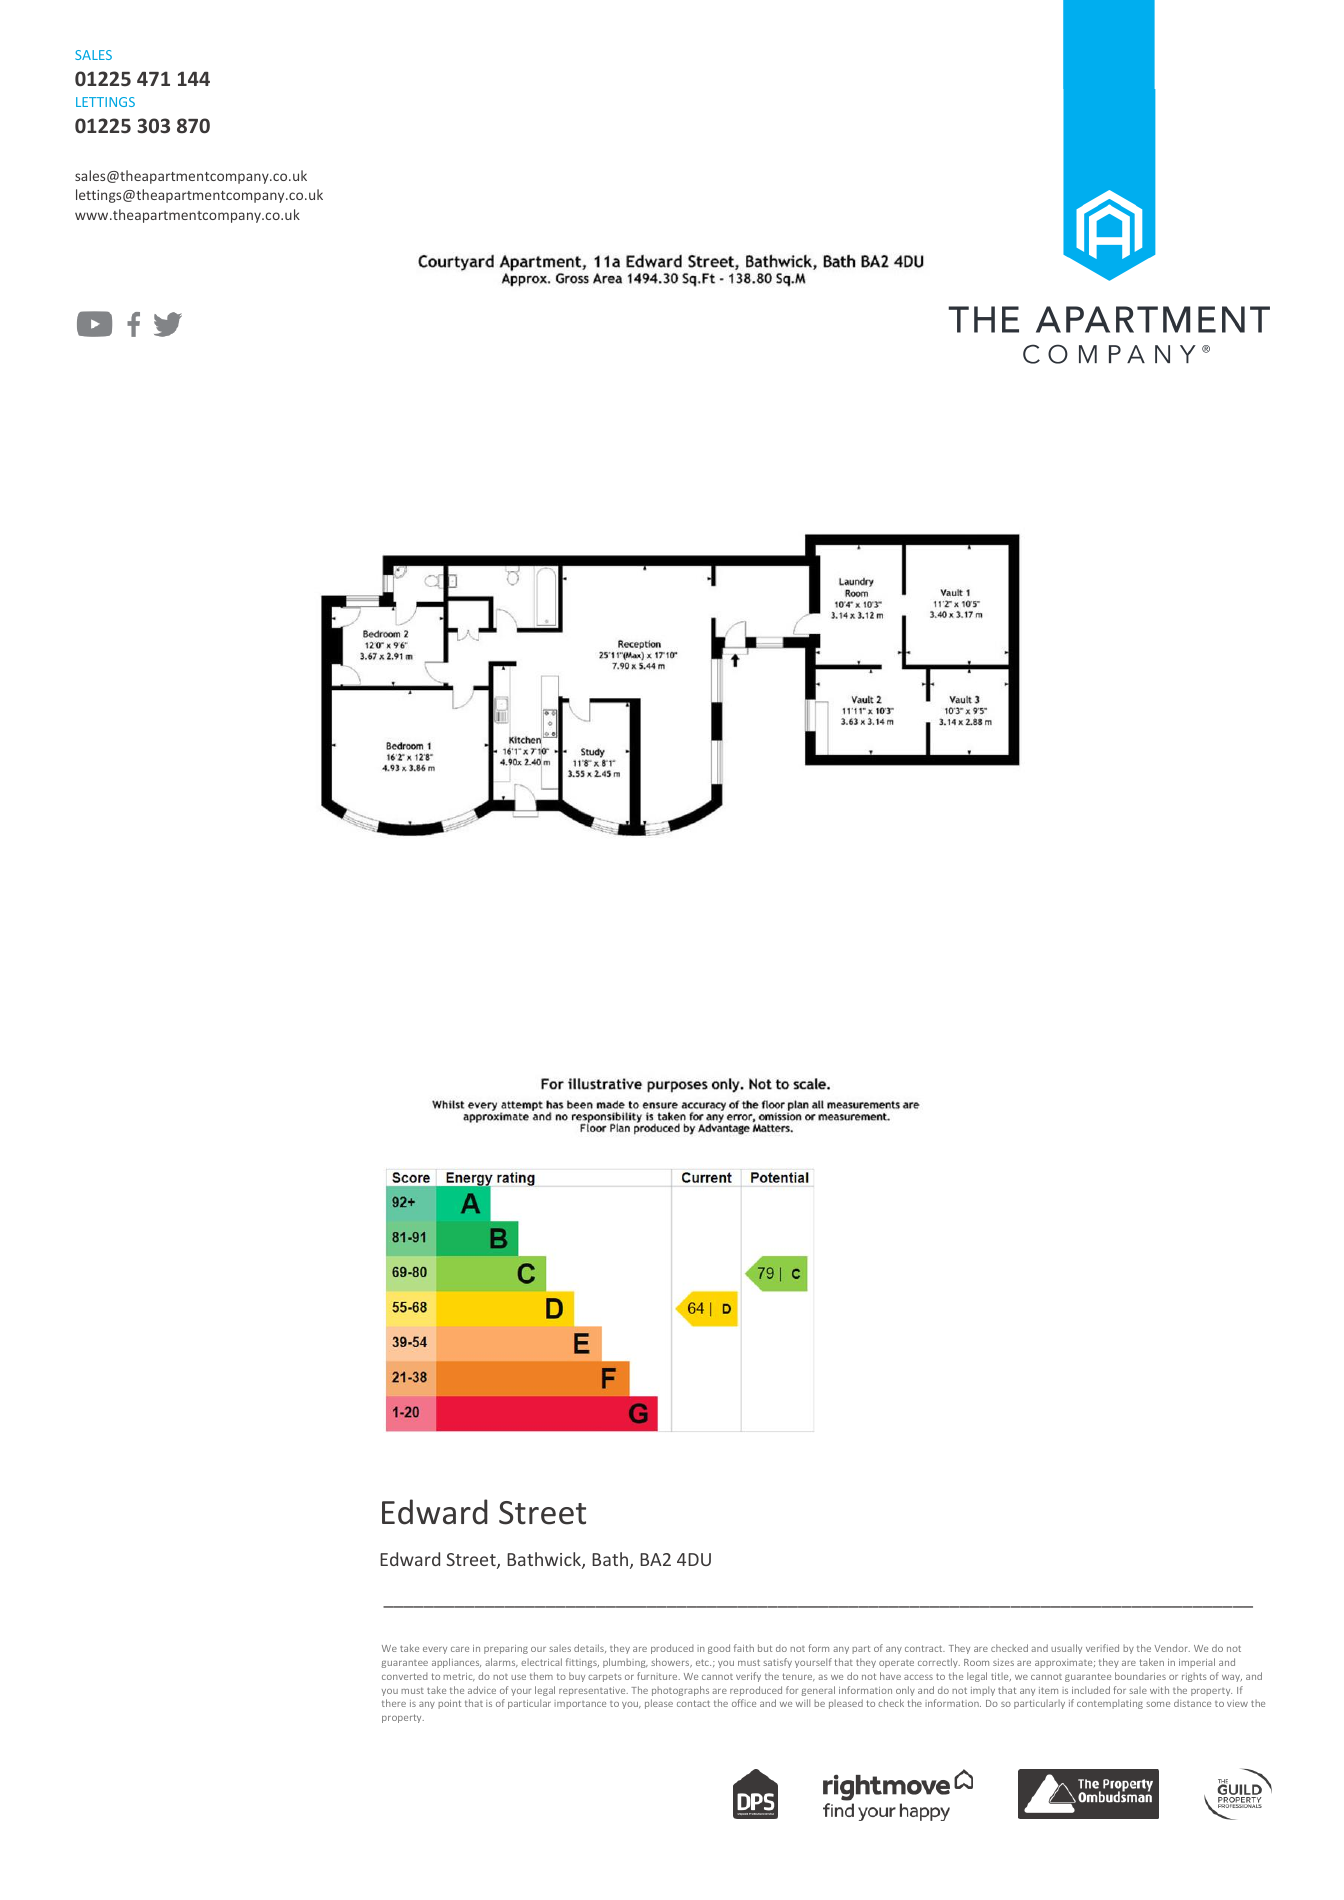  What do you see at coordinates (501, 1662) in the page?
I see `alarms` at bounding box center [501, 1662].
